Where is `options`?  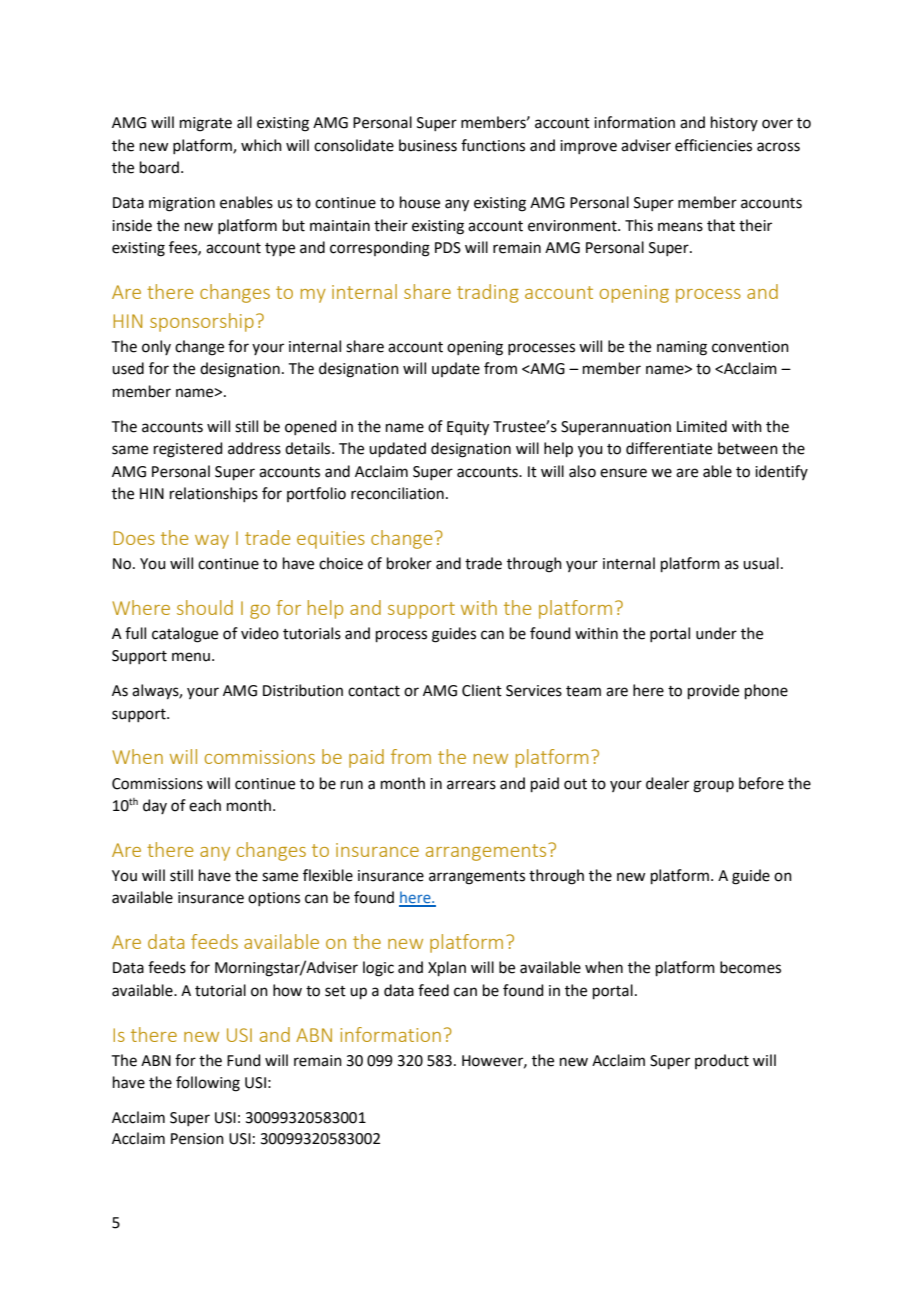 options is located at coordinates (274, 899).
